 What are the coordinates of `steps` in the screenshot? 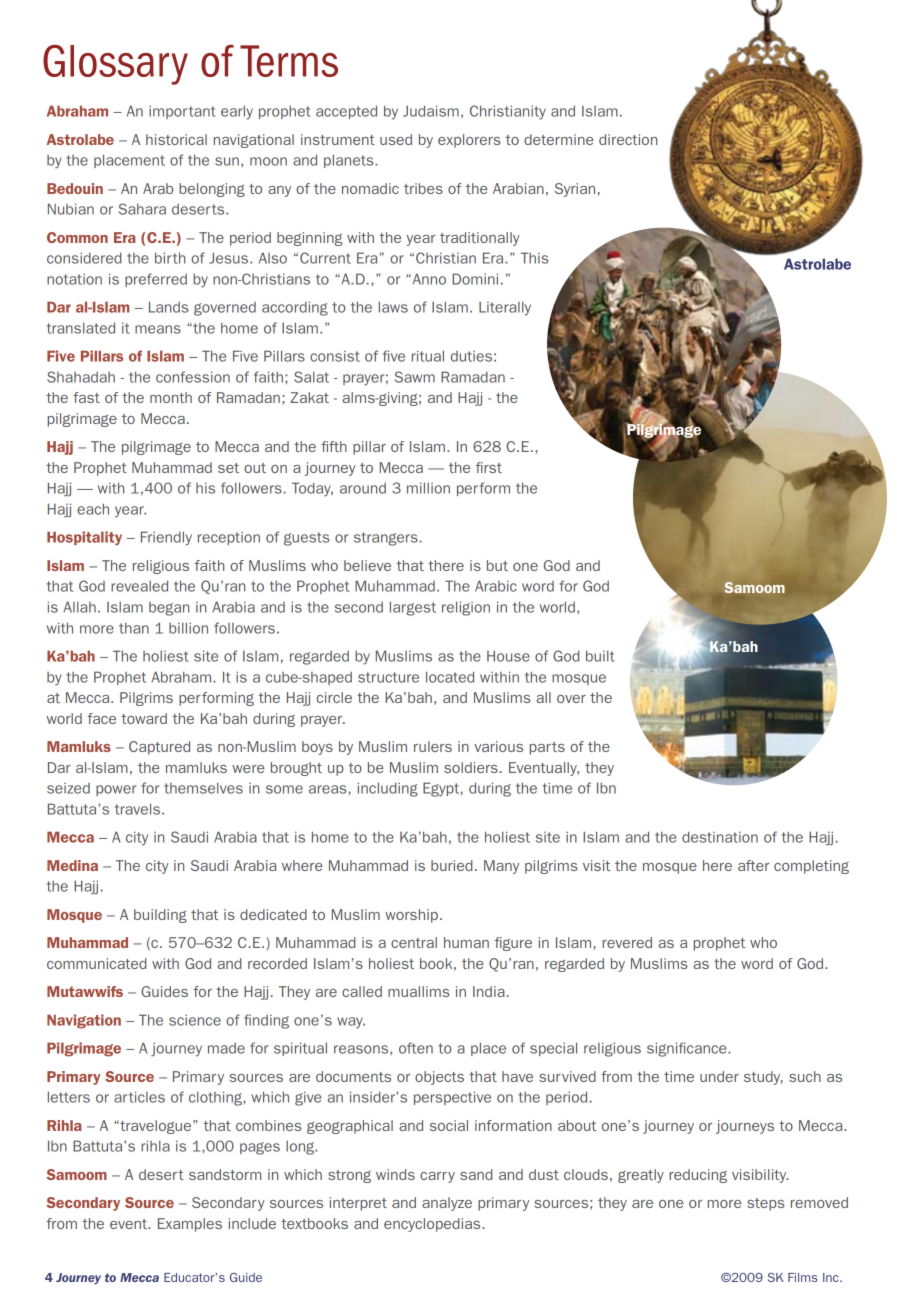 It's located at (766, 1204).
